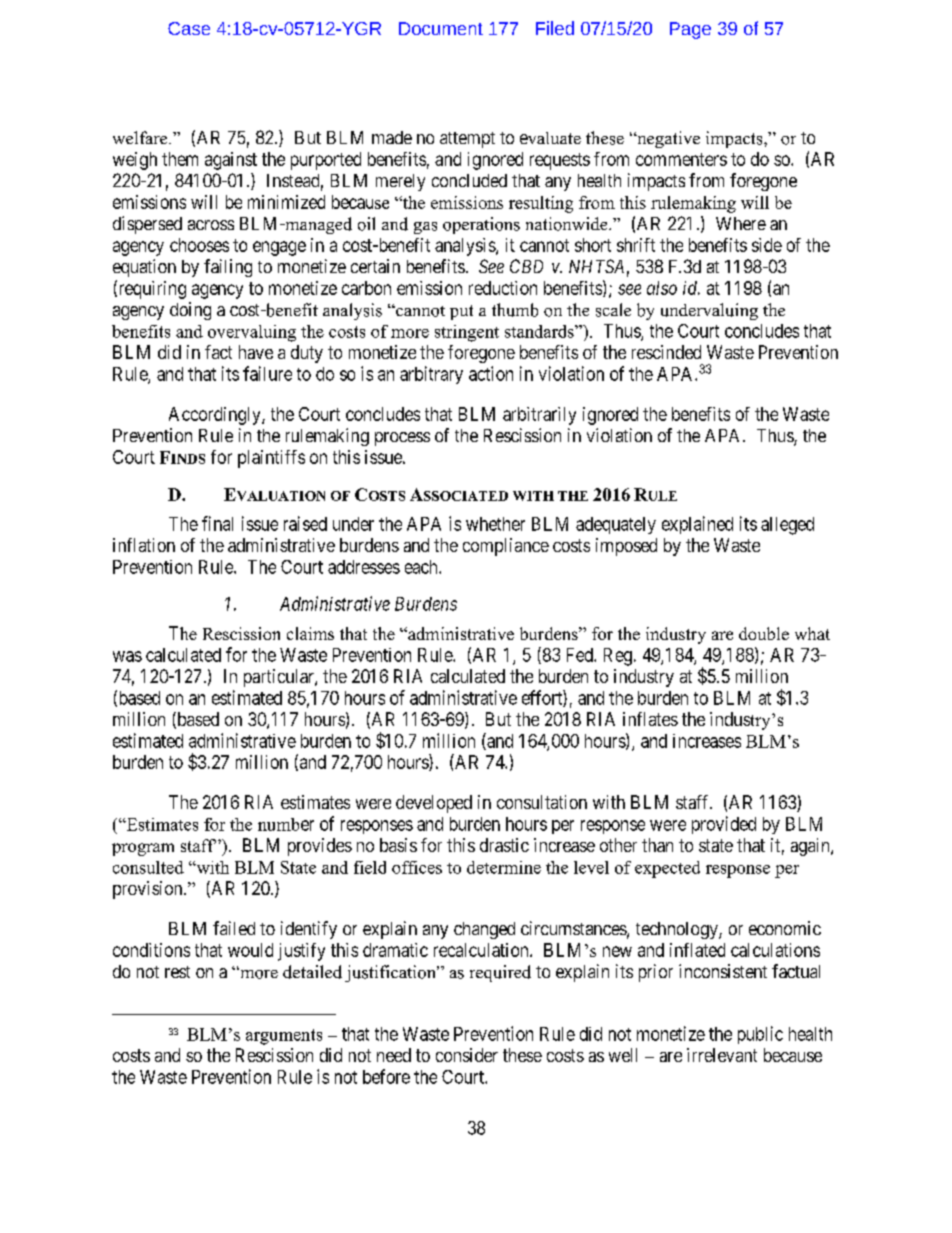 Image resolution: width=952 pixels, height=1233 pixels. What do you see at coordinates (189, 28) in the screenshot?
I see `Case` at bounding box center [189, 28].
